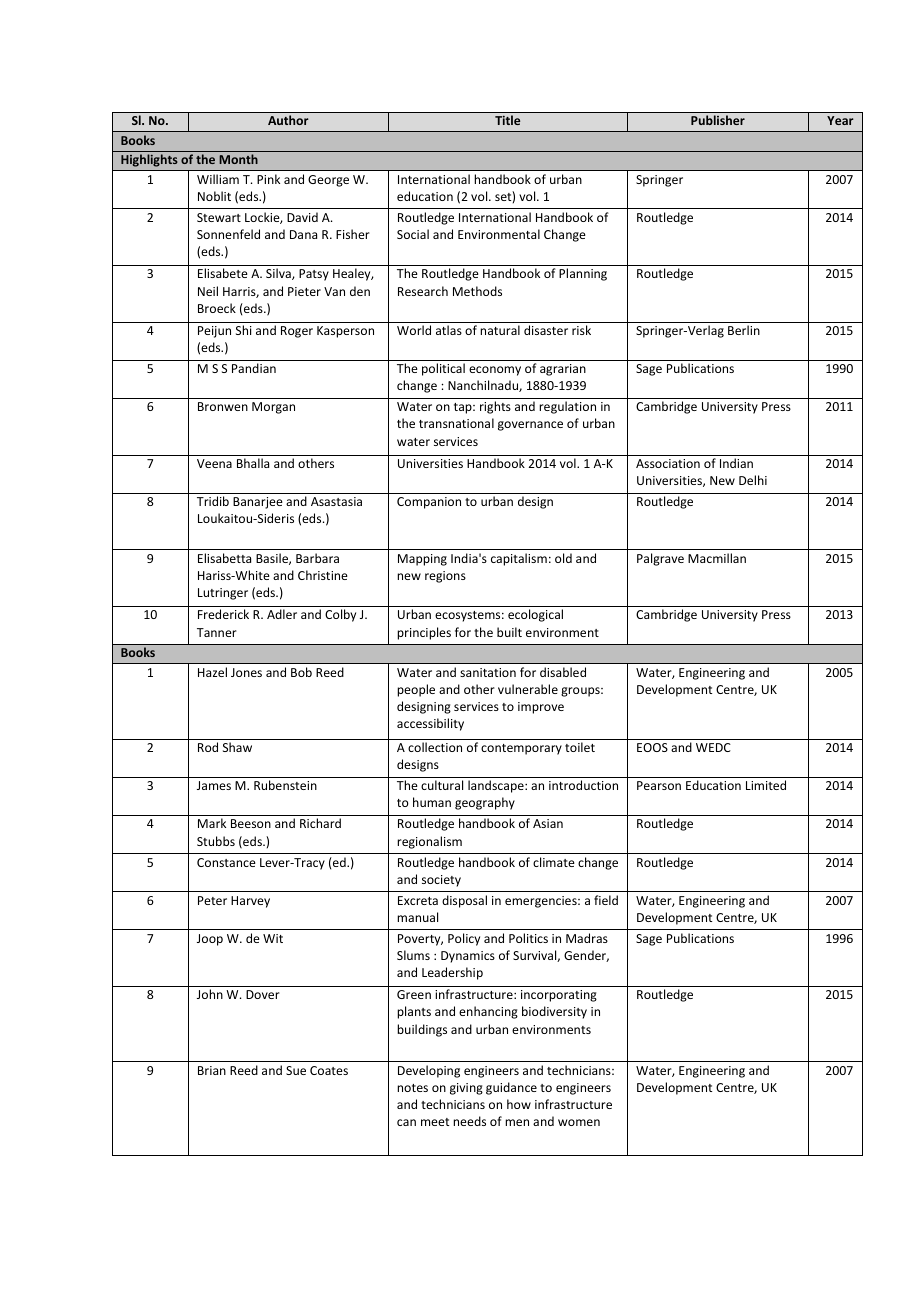  Describe the element at coordinates (753, 480) in the document. I see `Delhi` at that location.
